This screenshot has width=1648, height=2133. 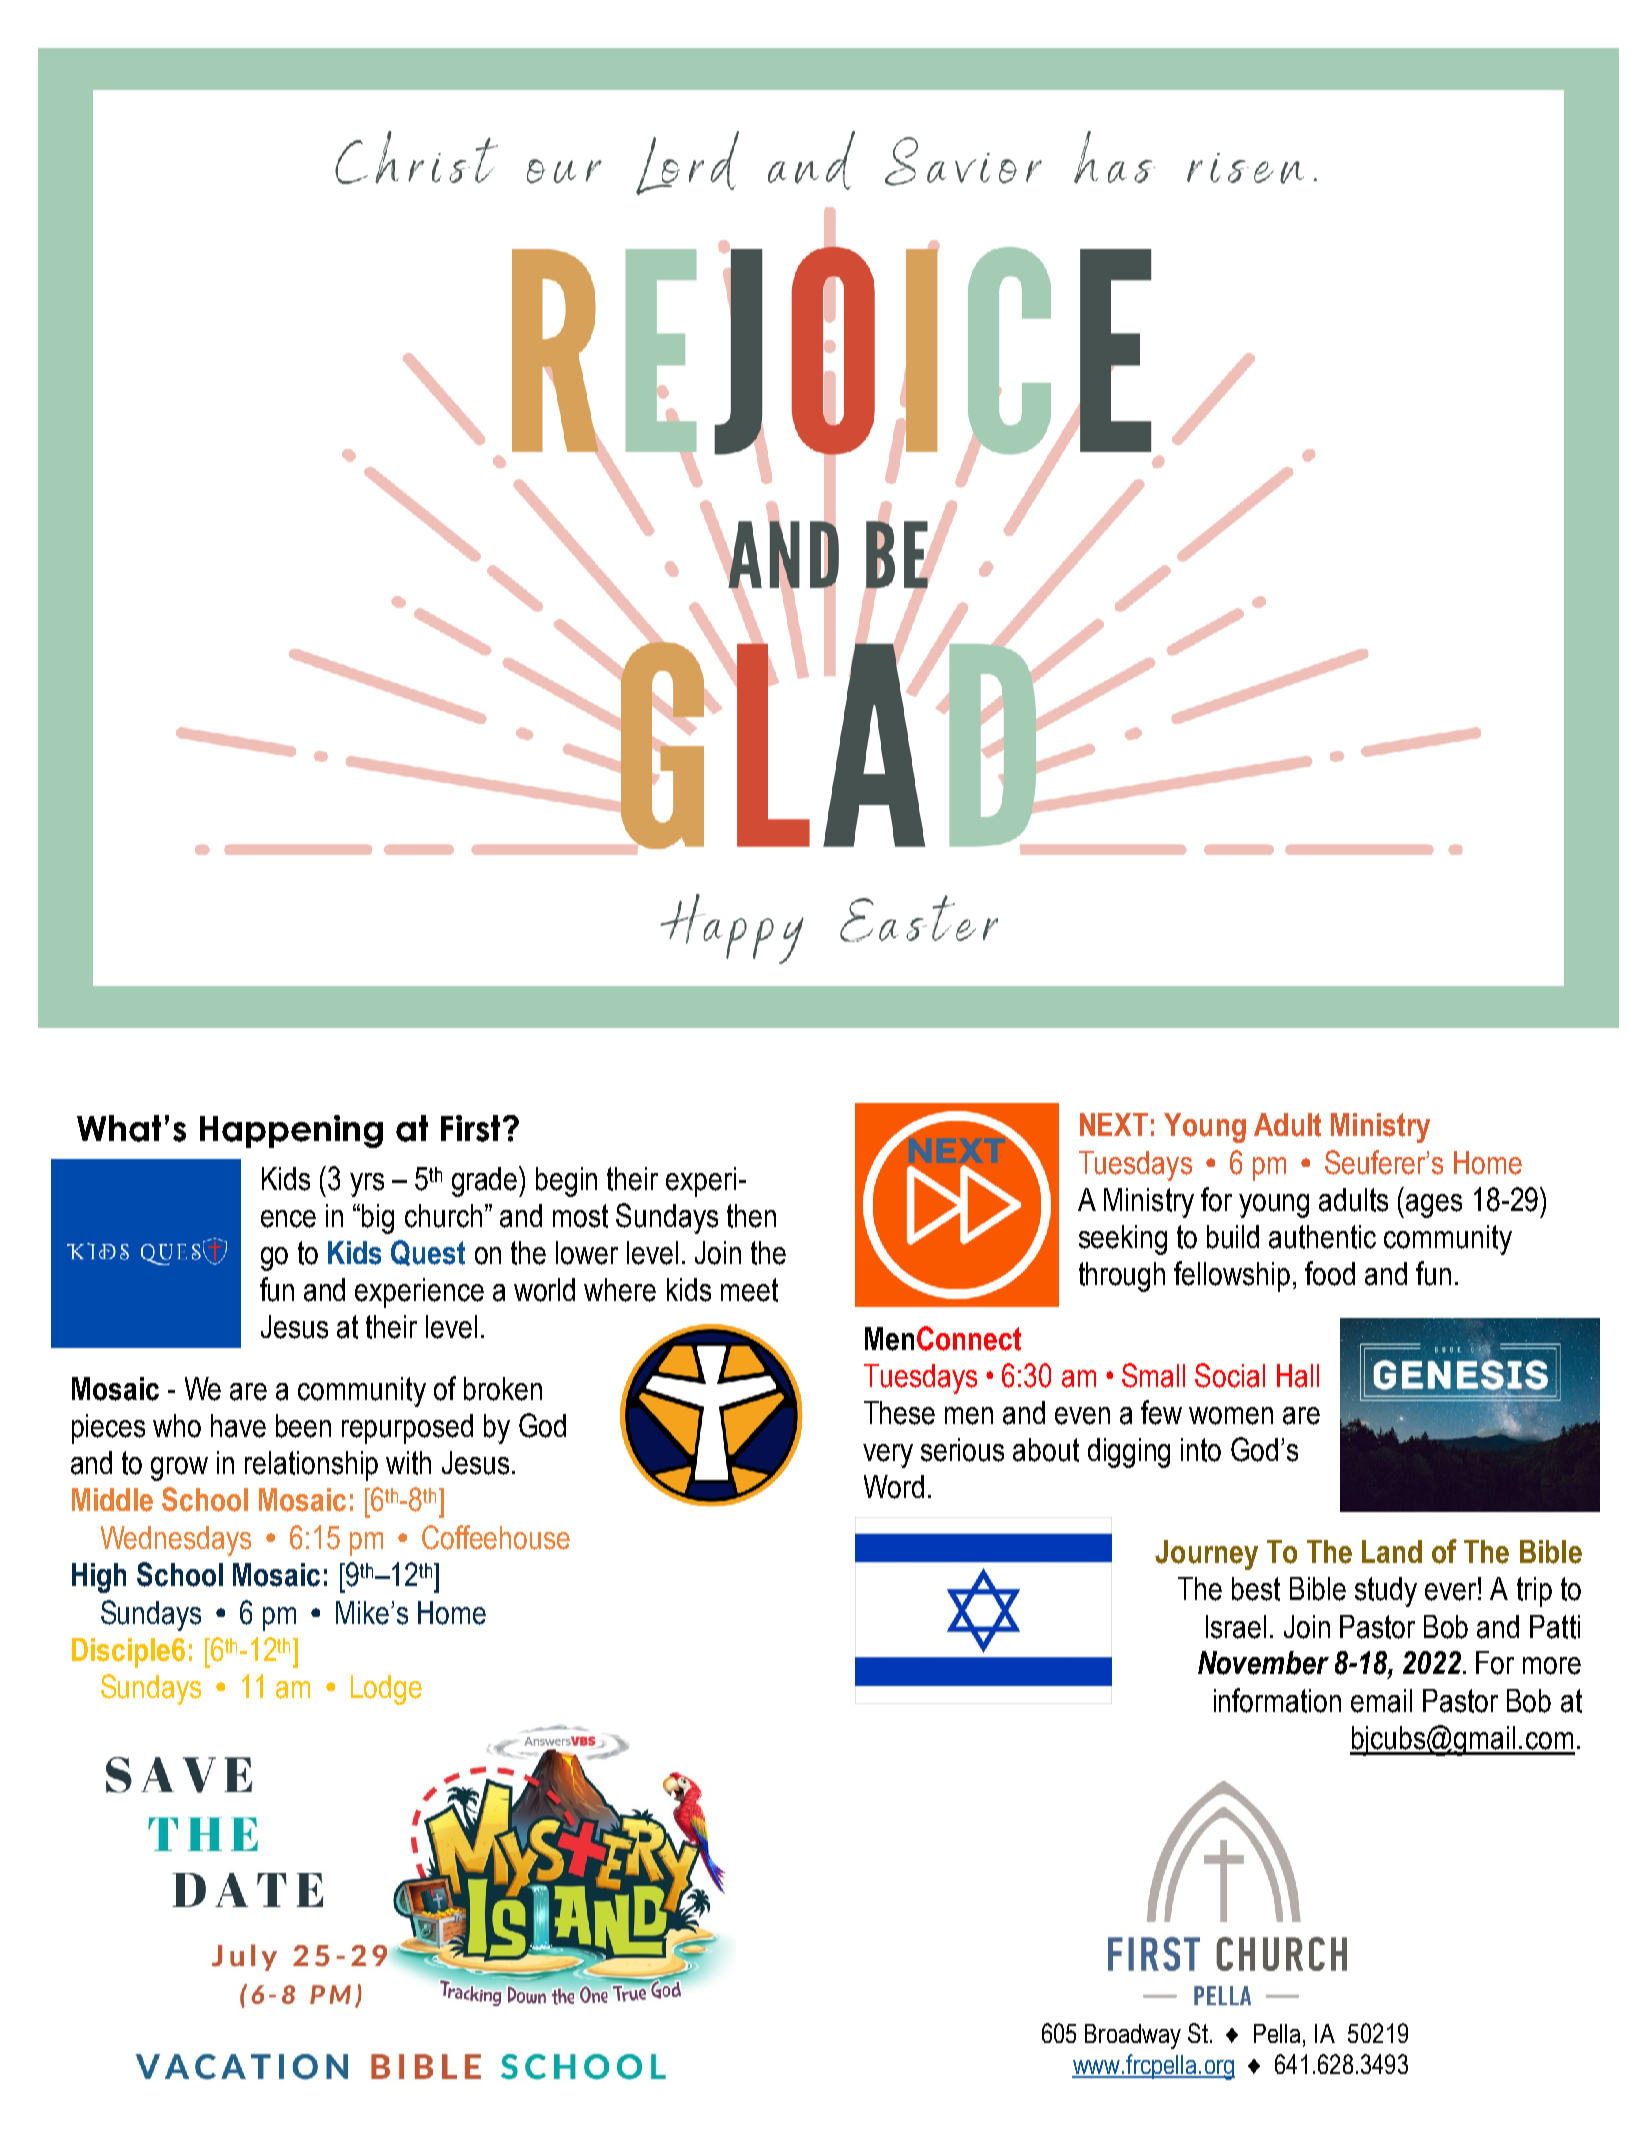 I want to click on November, so click(x=1263, y=1663).
